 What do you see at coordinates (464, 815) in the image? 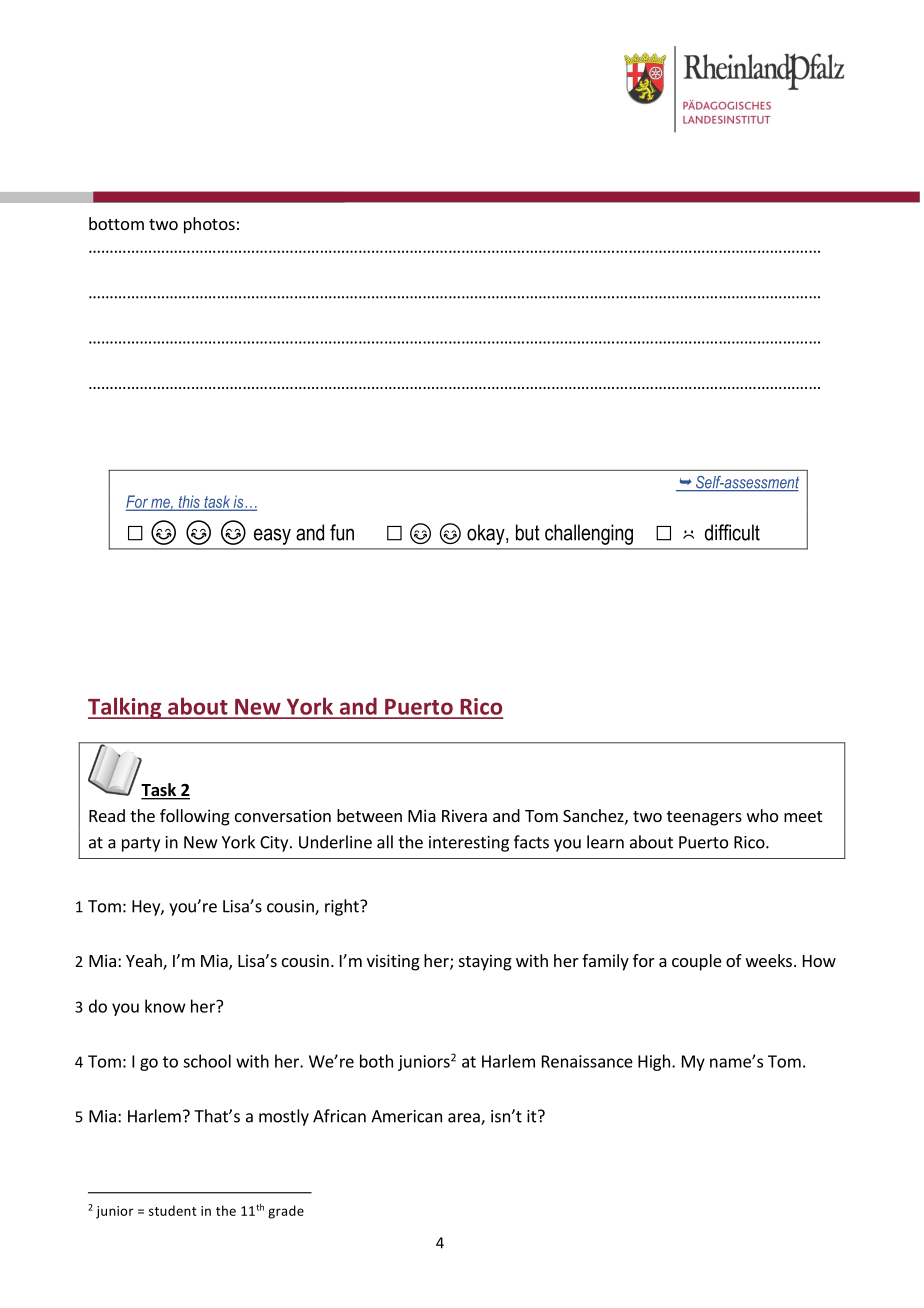
I see `Rivera` at bounding box center [464, 815].
